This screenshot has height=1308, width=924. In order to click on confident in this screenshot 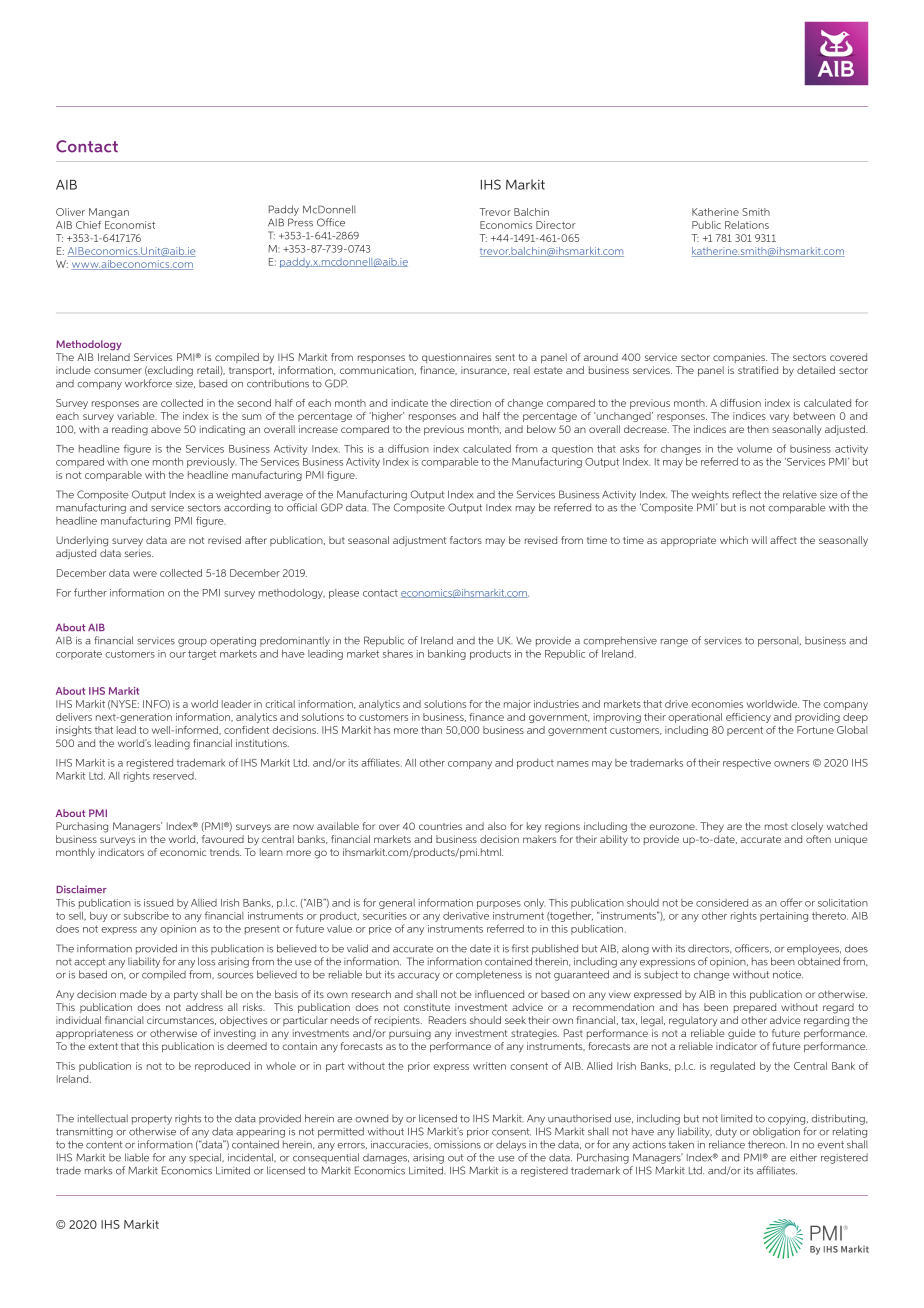, I will do `click(246, 730)`.
